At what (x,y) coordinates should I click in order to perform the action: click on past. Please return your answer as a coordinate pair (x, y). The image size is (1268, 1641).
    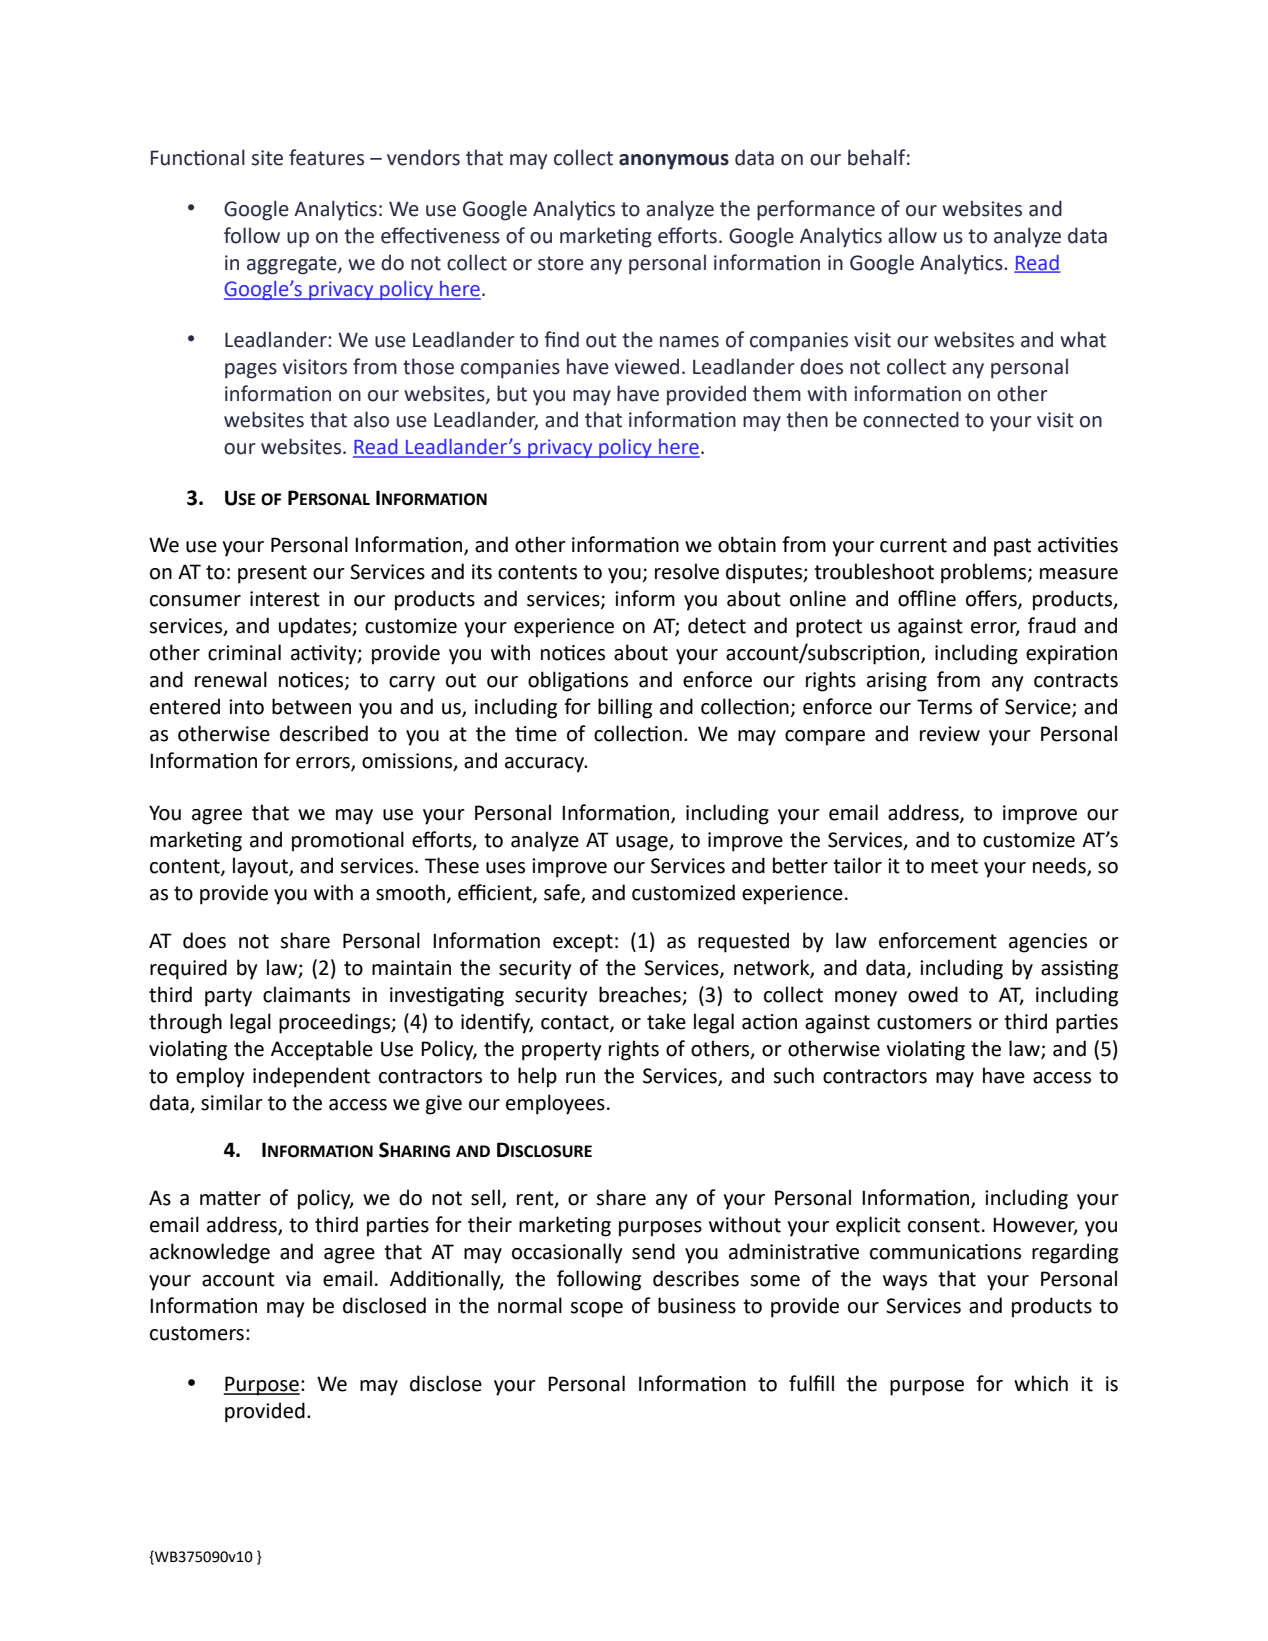
    Looking at the image, I should click on (1012, 547).
